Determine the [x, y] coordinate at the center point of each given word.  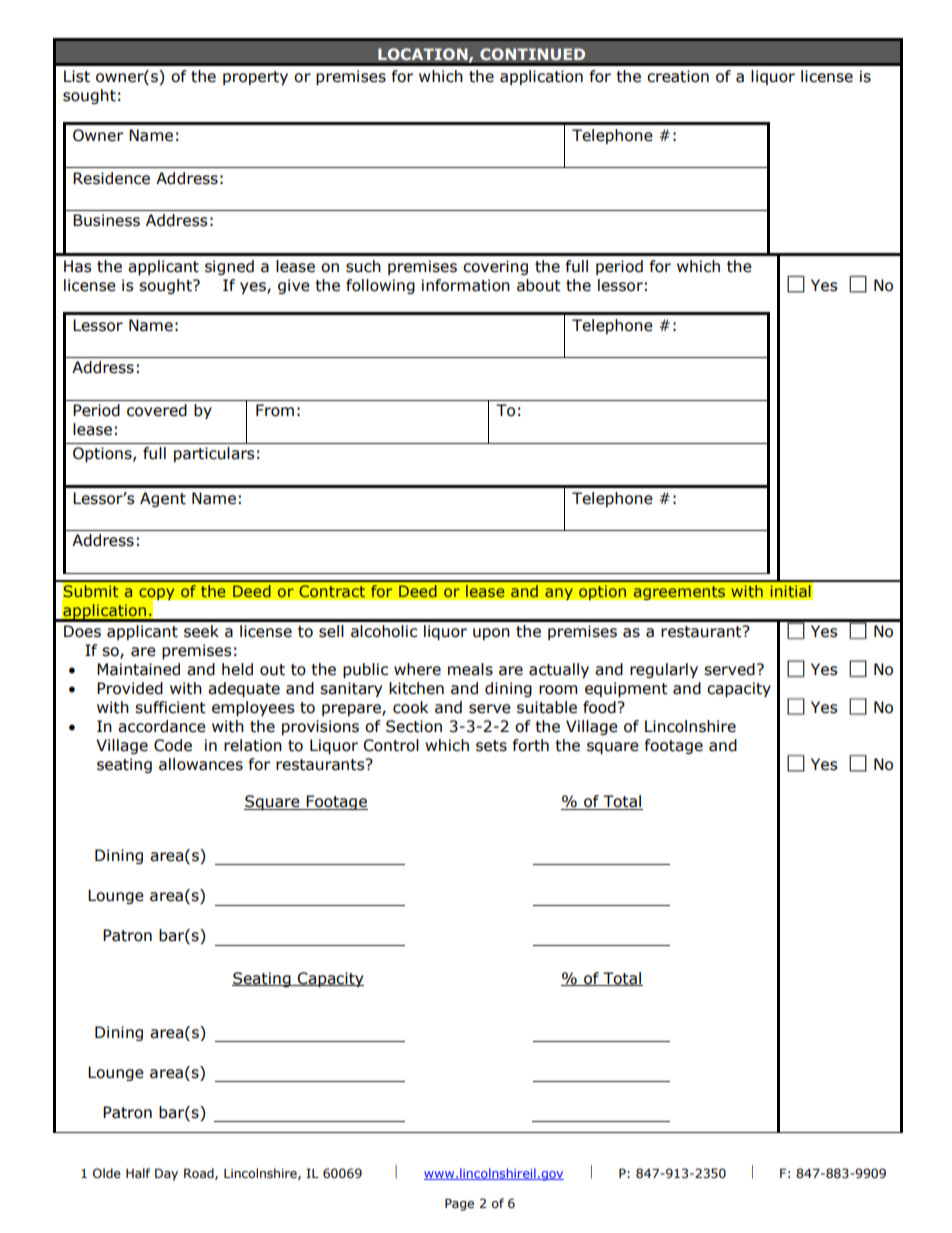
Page [459, 1204]
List [77, 76]
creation [678, 76]
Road [200, 1174]
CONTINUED [532, 54]
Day [166, 1174]
